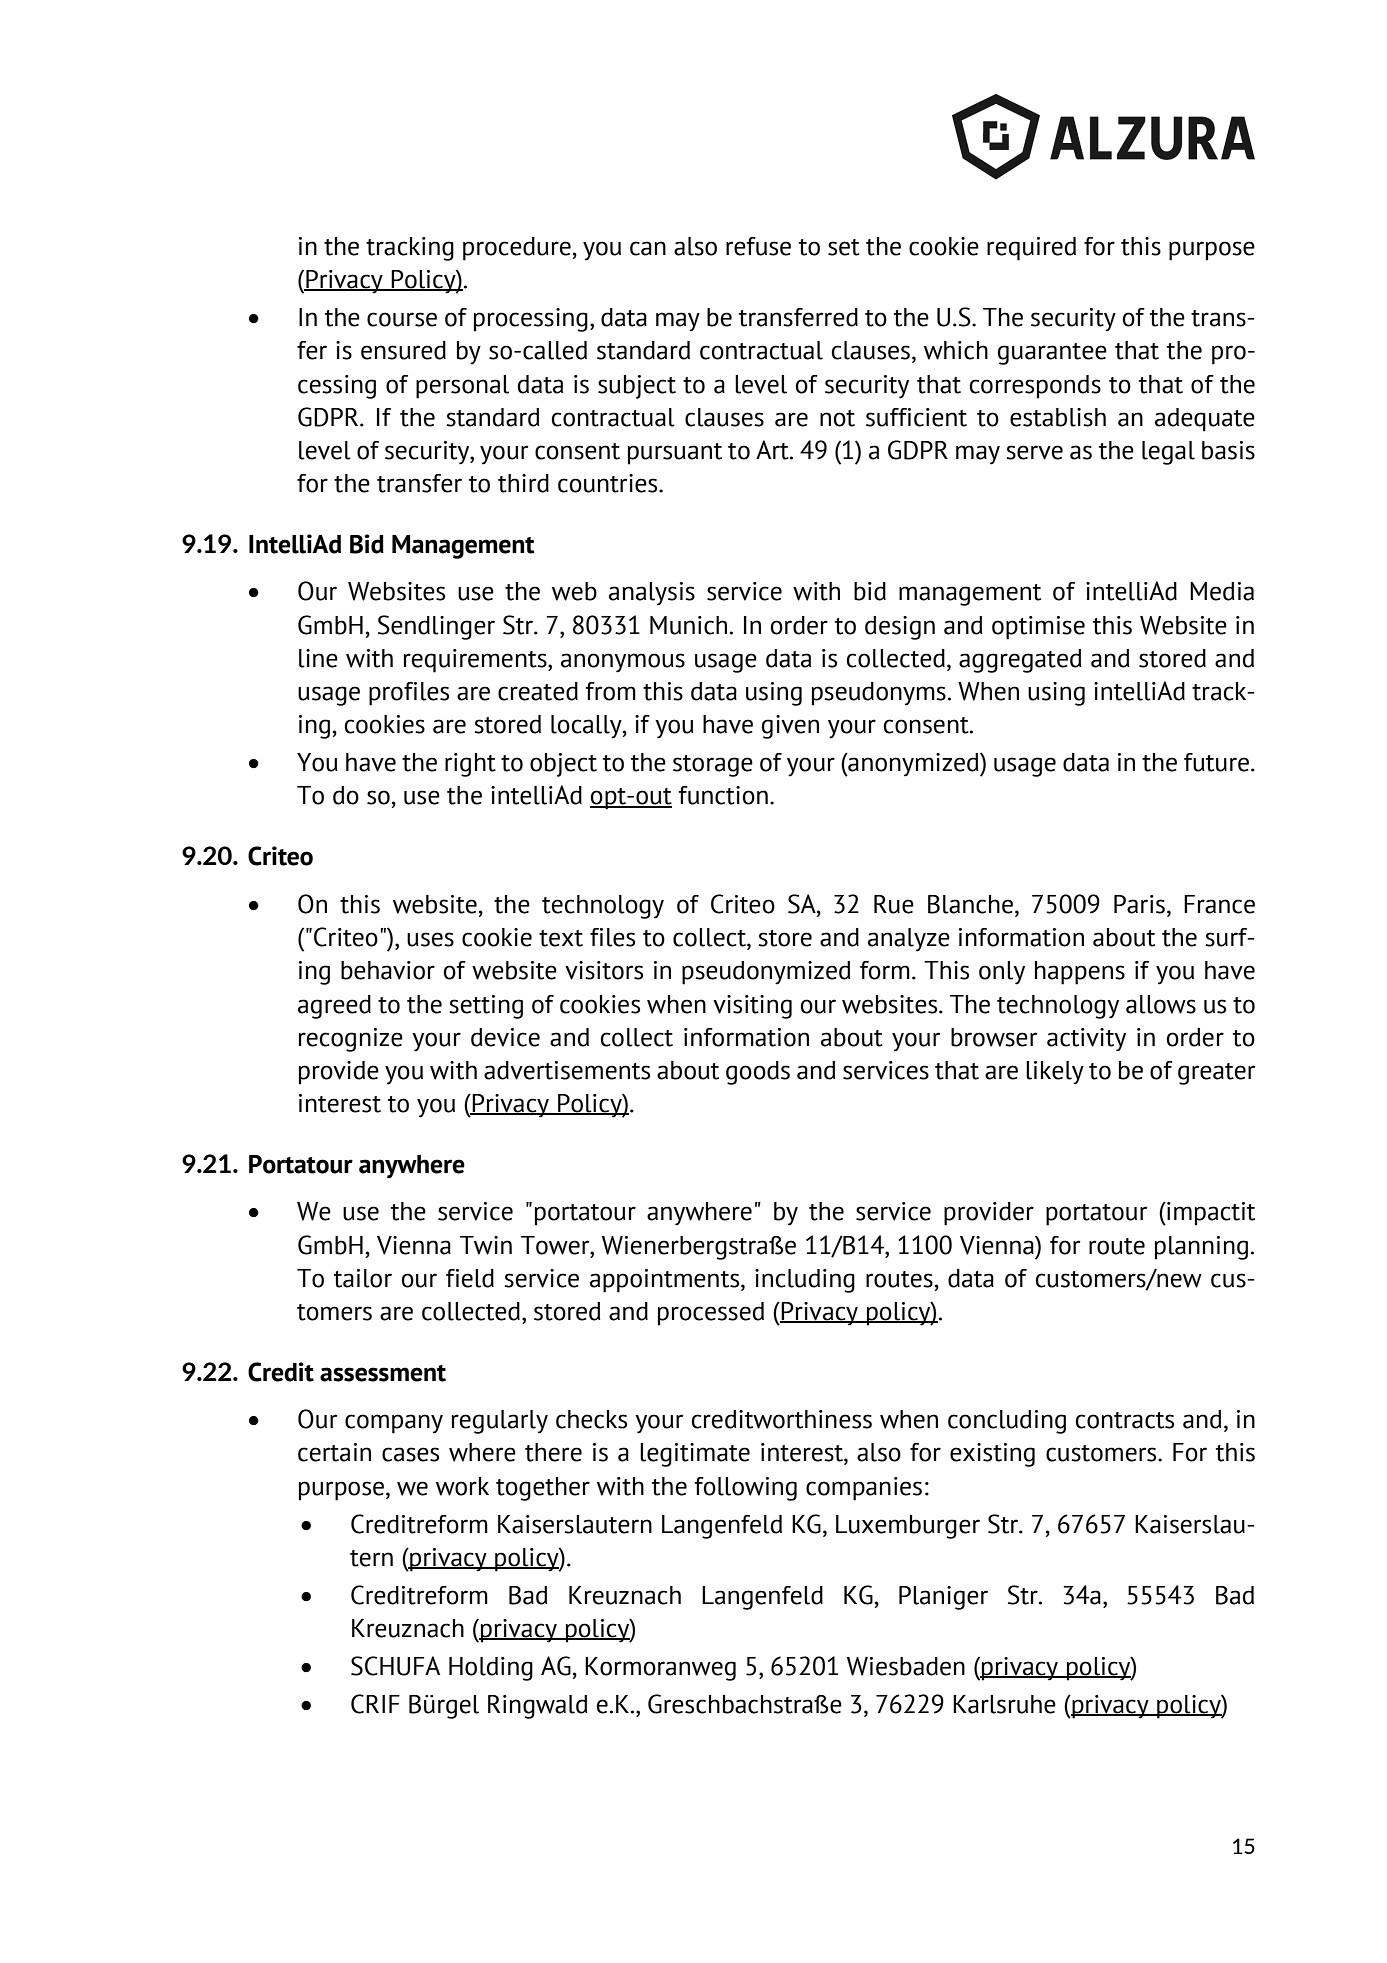 The height and width of the screenshot is (1963, 1387). Describe the element at coordinates (805, 1281) in the screenshot. I see `including` at that location.
